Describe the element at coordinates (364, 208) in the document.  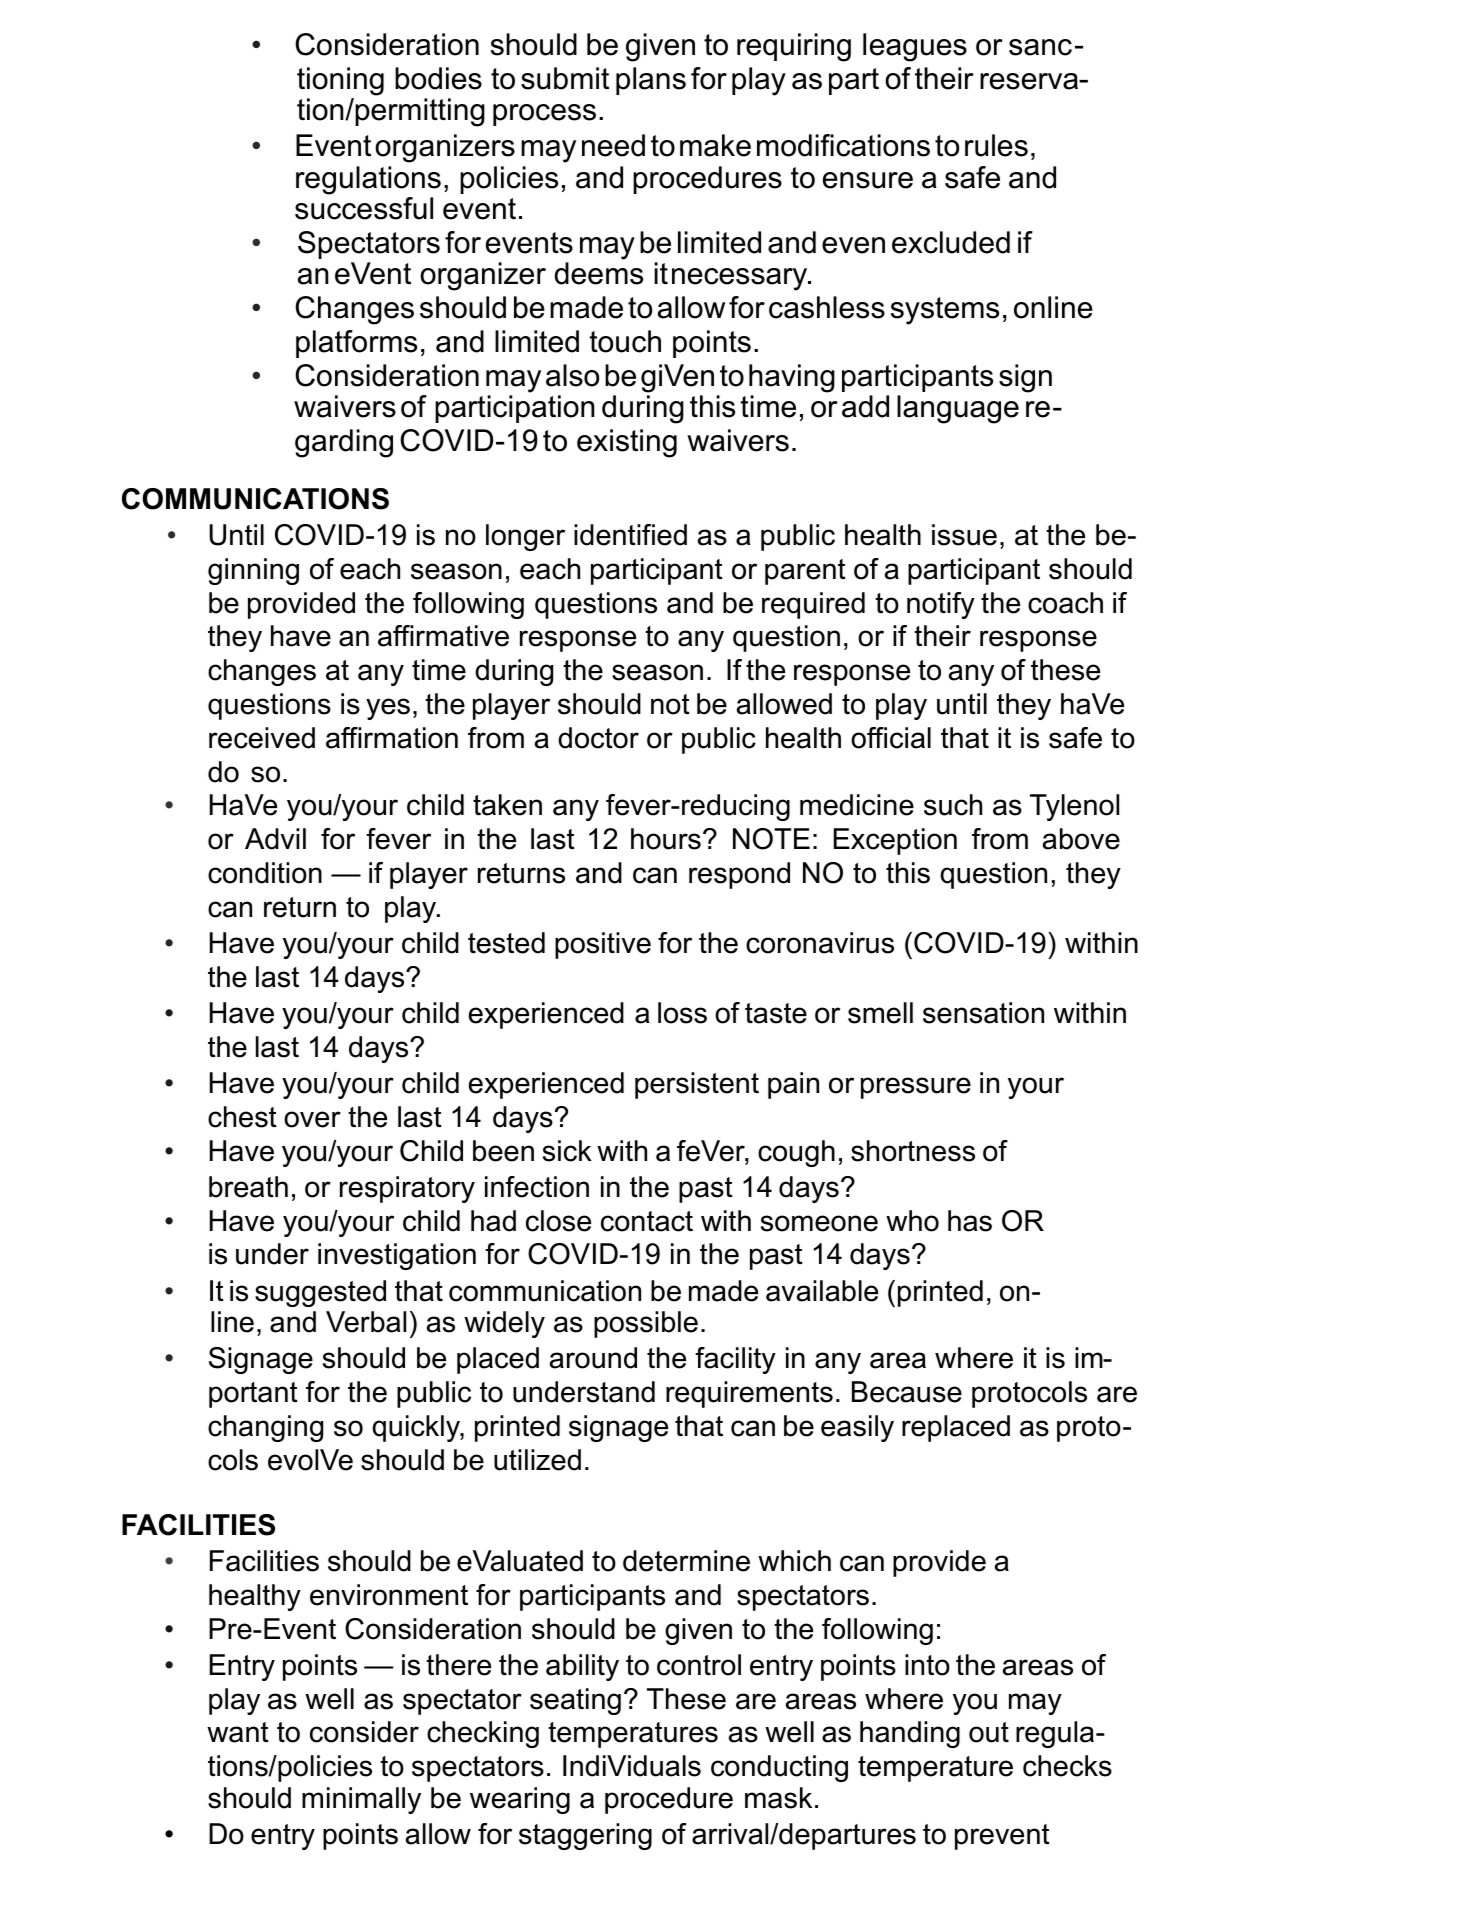
I see `successful` at that location.
